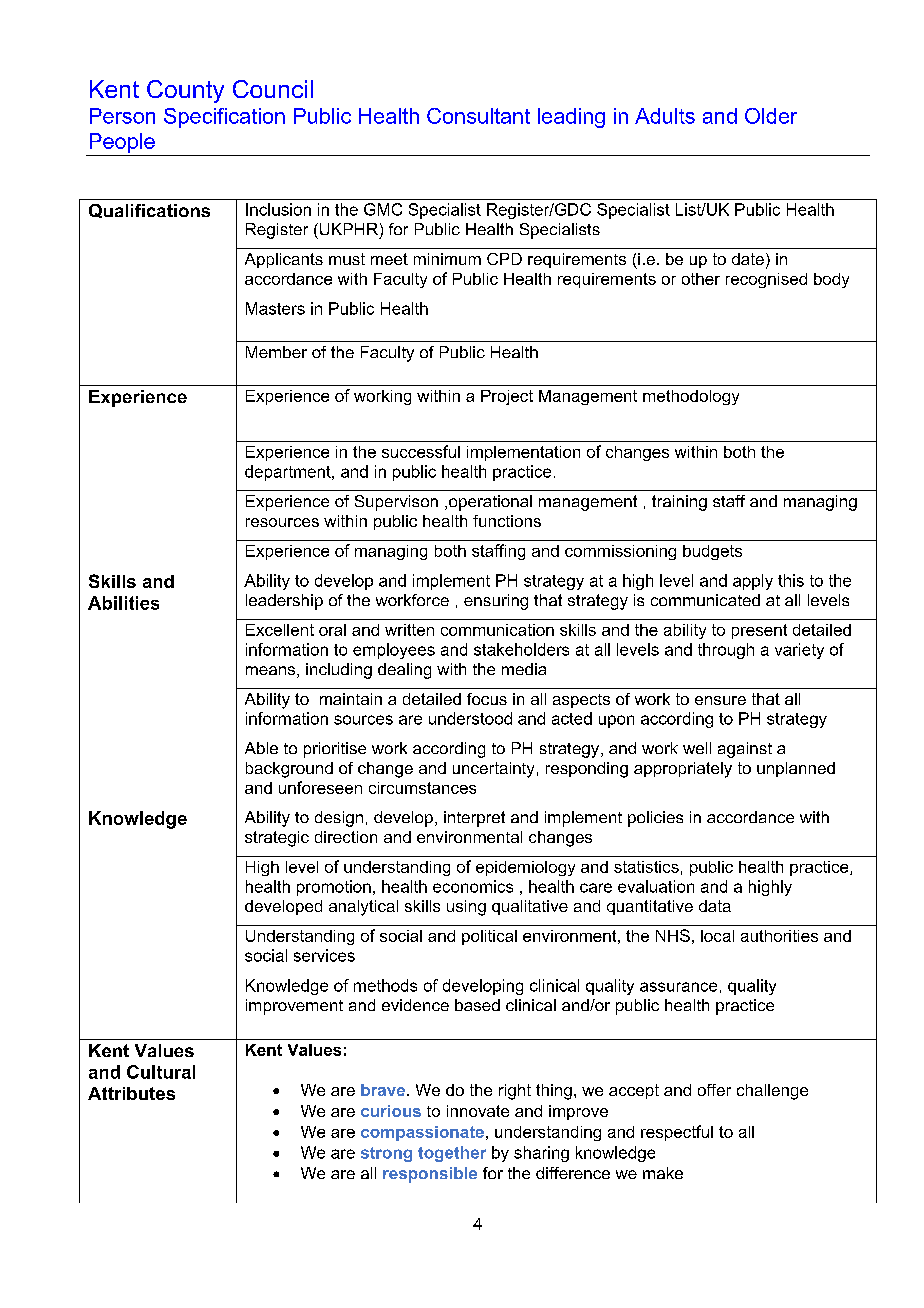  I want to click on strategic, so click(277, 839).
